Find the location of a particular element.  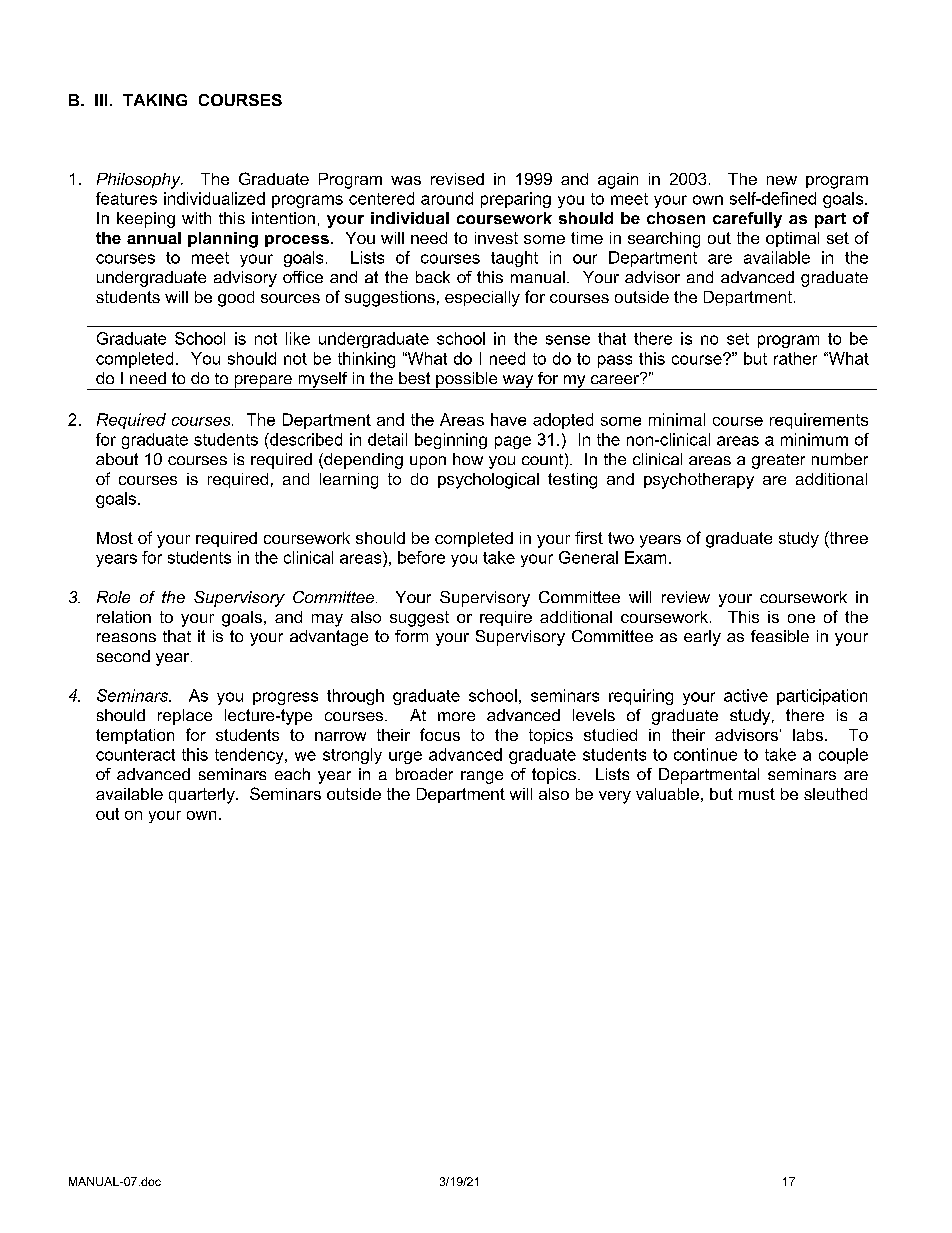

good is located at coordinates (236, 299).
